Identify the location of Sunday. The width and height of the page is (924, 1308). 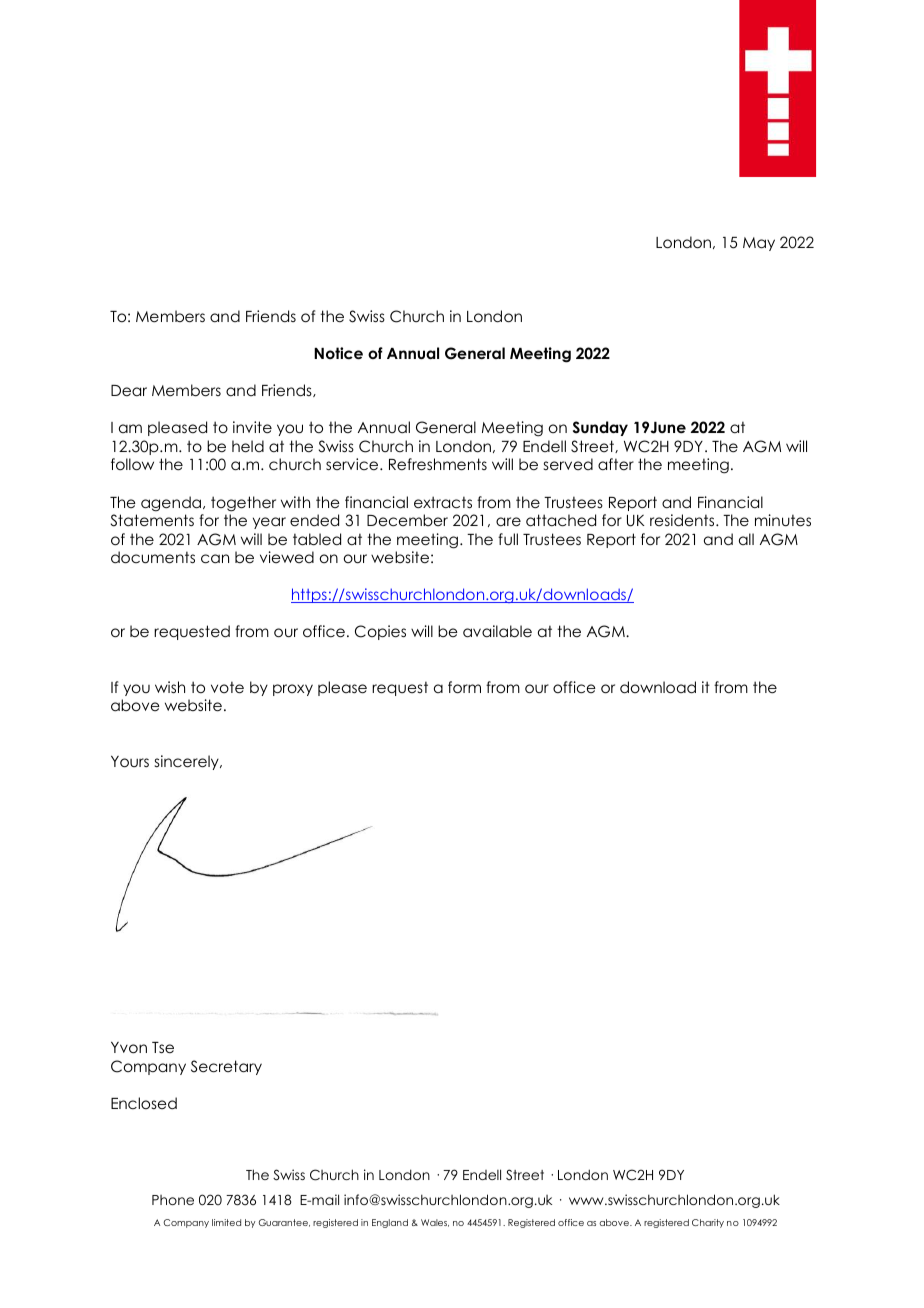
(600, 428).
